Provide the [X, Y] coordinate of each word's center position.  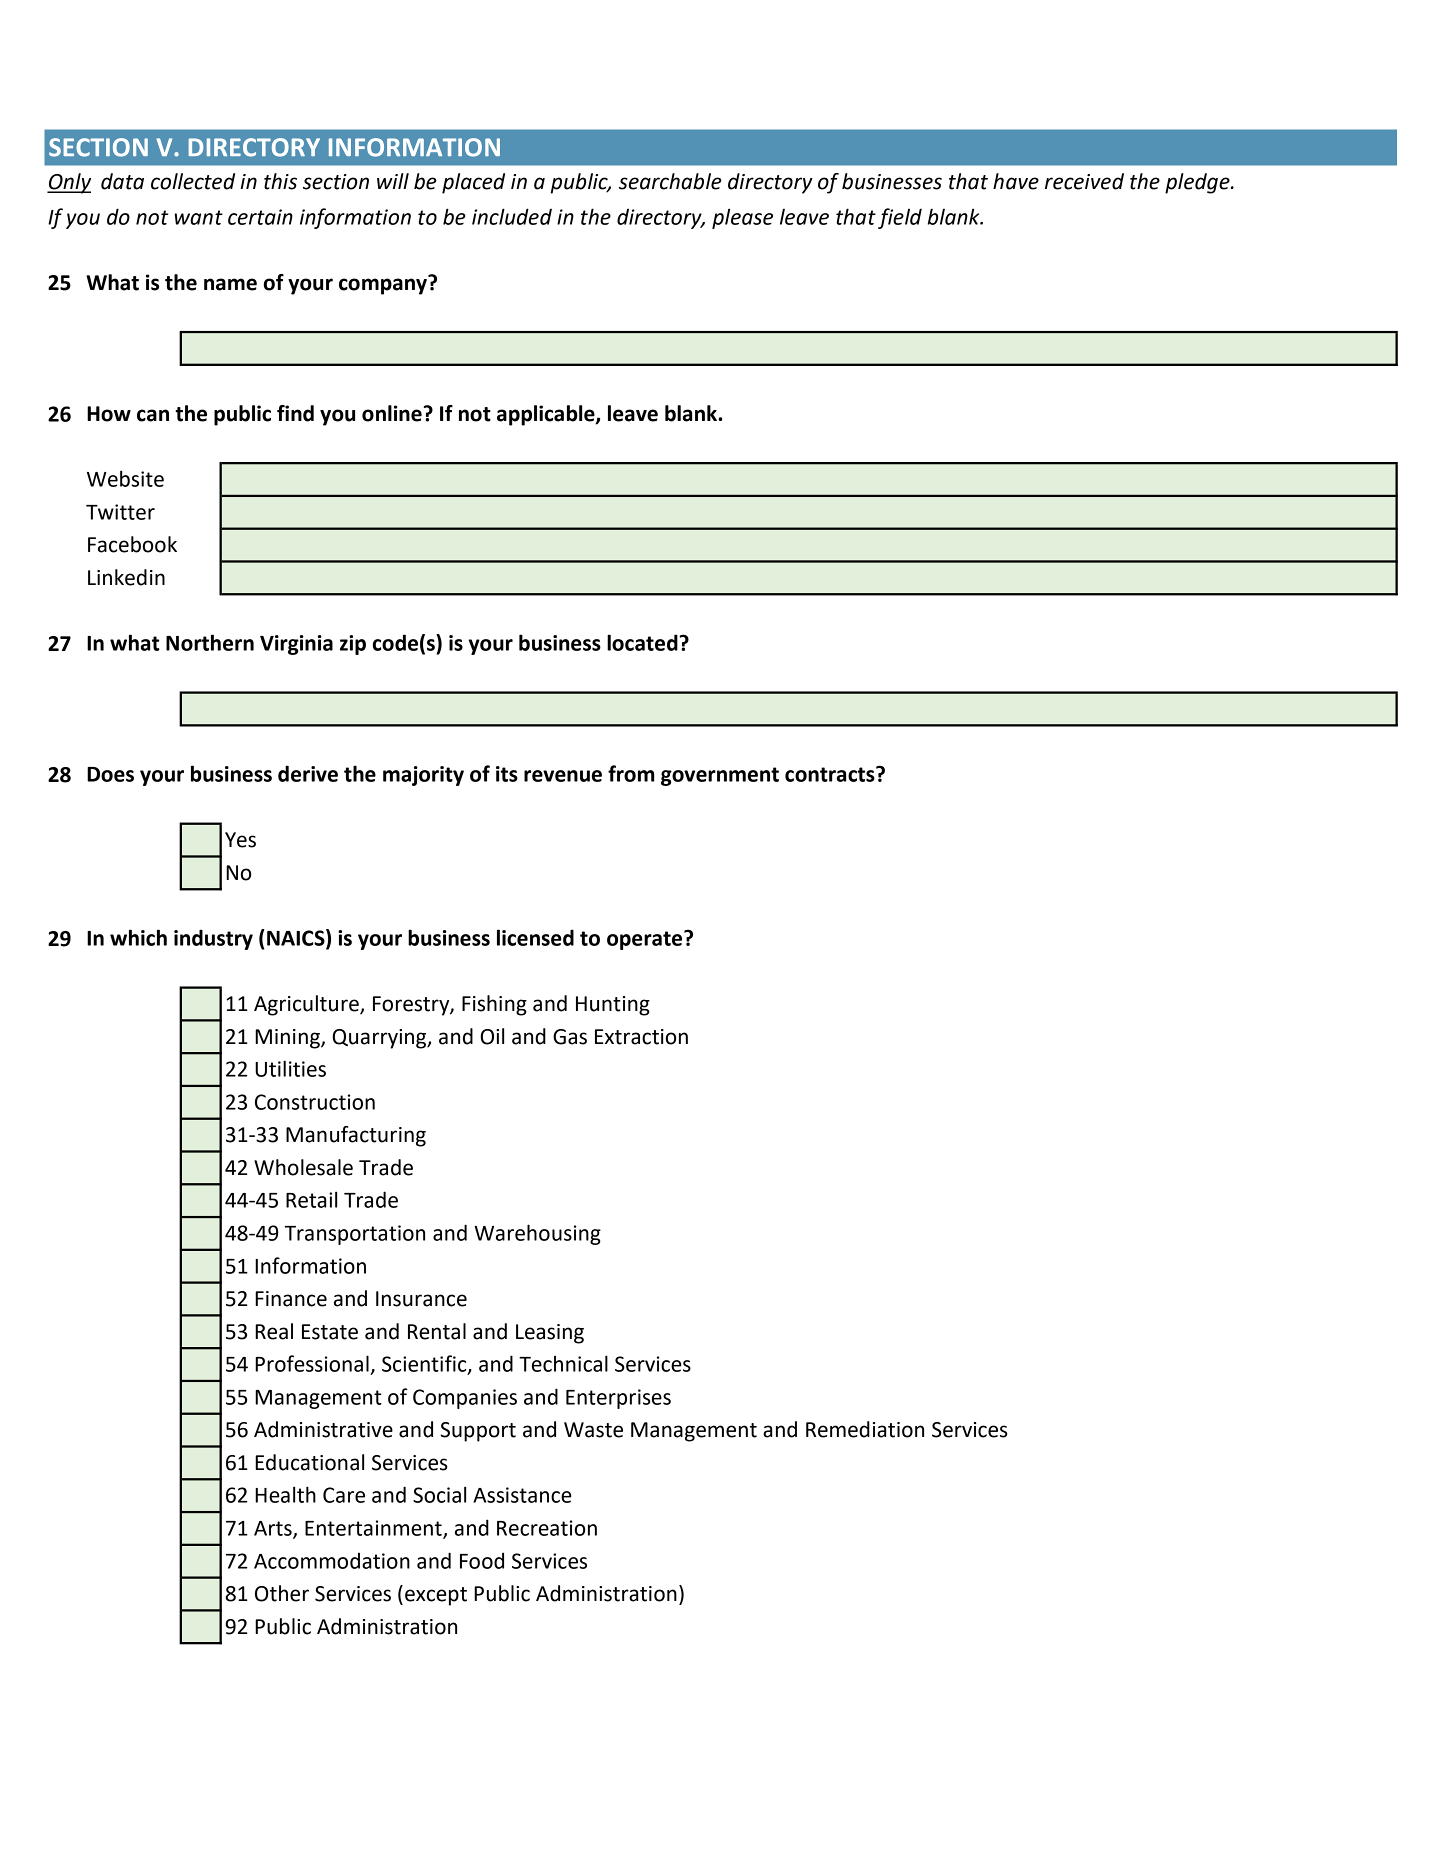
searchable [670, 181]
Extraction [641, 1037]
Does [110, 774]
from [631, 773]
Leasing [550, 1334]
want [199, 217]
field [900, 218]
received [1084, 181]
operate [646, 940]
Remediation [865, 1429]
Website [125, 478]
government [720, 776]
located [643, 642]
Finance [291, 1299]
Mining [288, 1039]
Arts [274, 1529]
